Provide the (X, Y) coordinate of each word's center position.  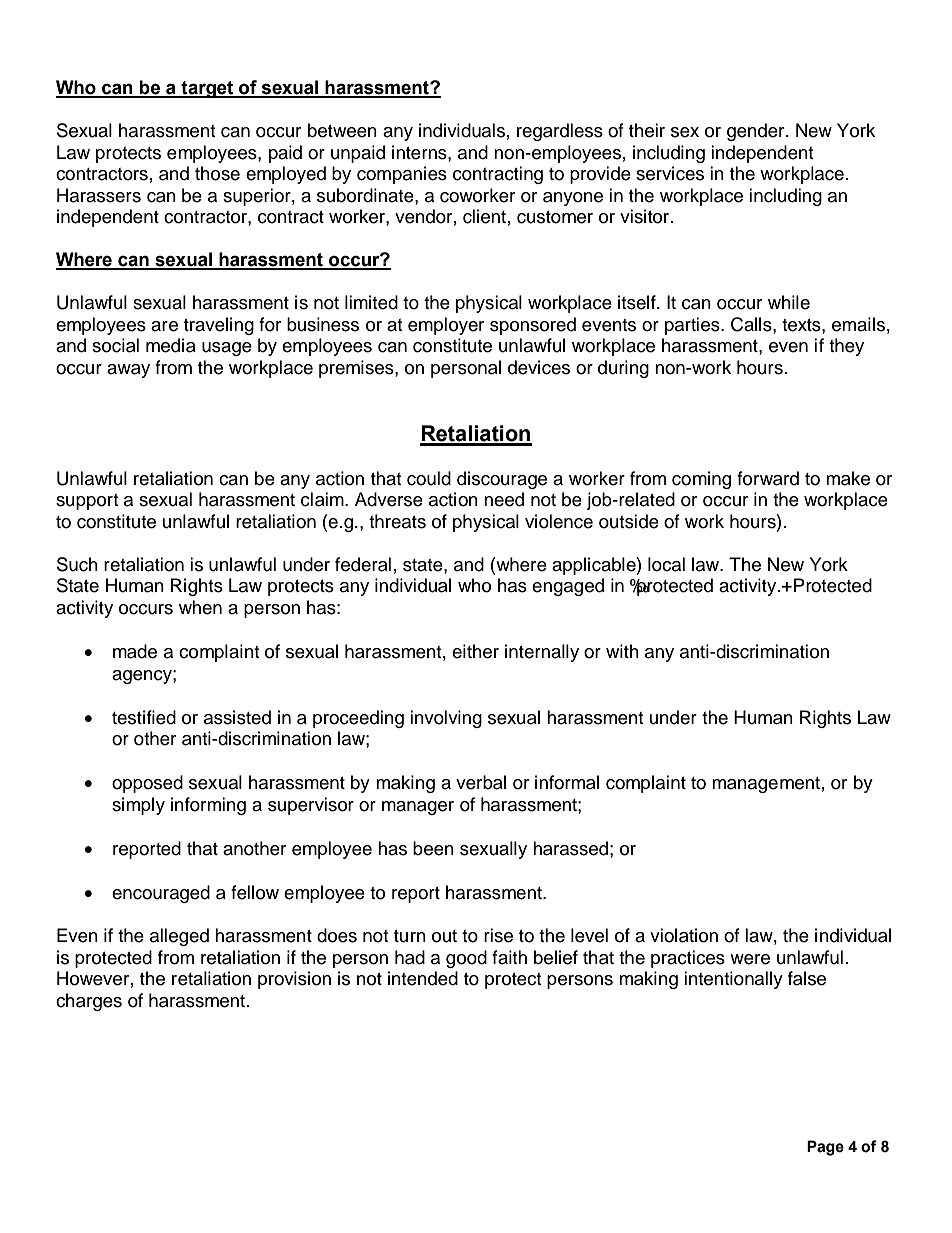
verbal (481, 782)
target (207, 89)
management (766, 785)
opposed (147, 784)
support (87, 502)
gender (757, 132)
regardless (560, 132)
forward (768, 478)
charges (89, 1002)
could (429, 478)
